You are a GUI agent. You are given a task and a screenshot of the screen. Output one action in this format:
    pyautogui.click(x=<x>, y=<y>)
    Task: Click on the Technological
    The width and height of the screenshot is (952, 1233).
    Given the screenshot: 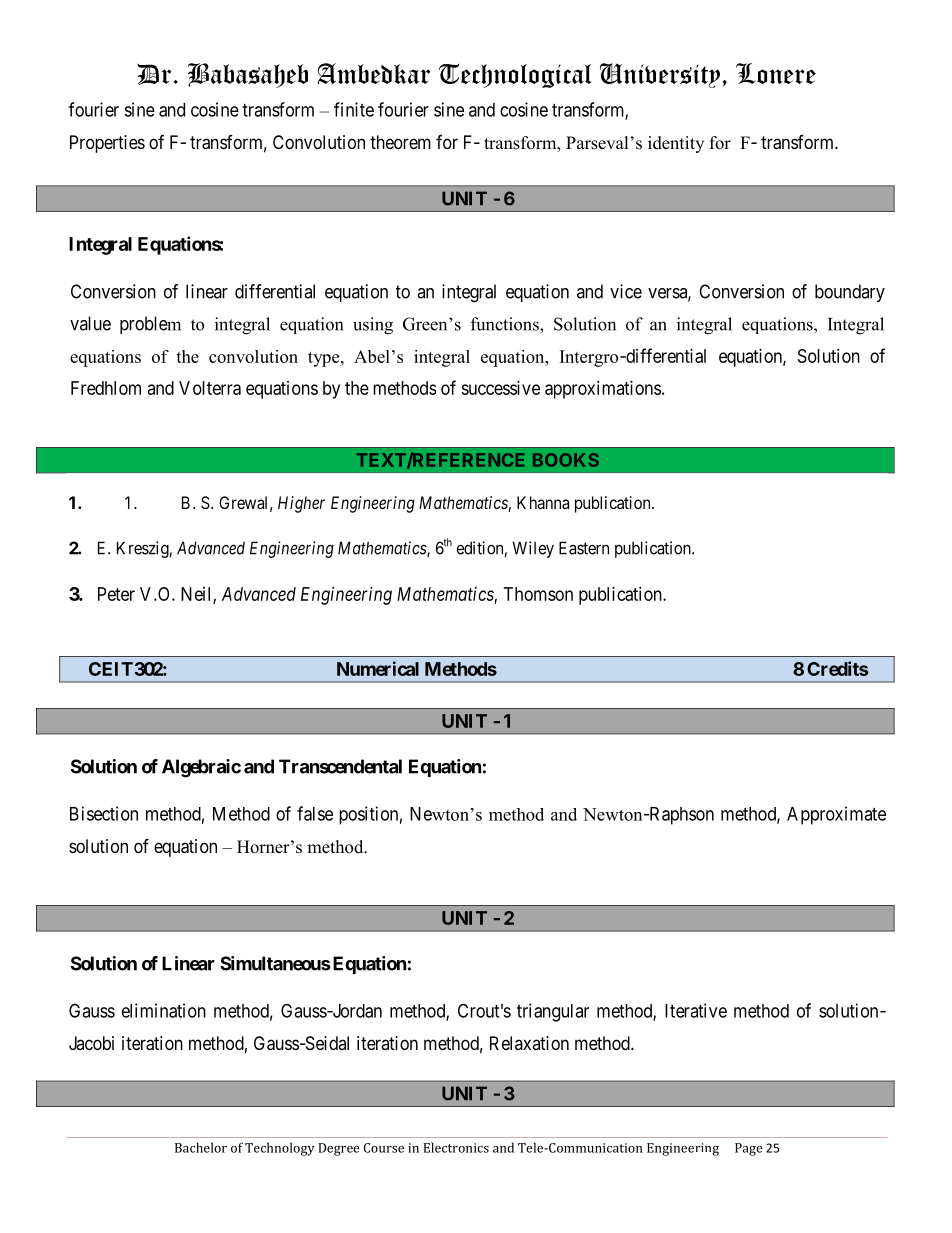 What is the action you would take?
    pyautogui.click(x=515, y=76)
